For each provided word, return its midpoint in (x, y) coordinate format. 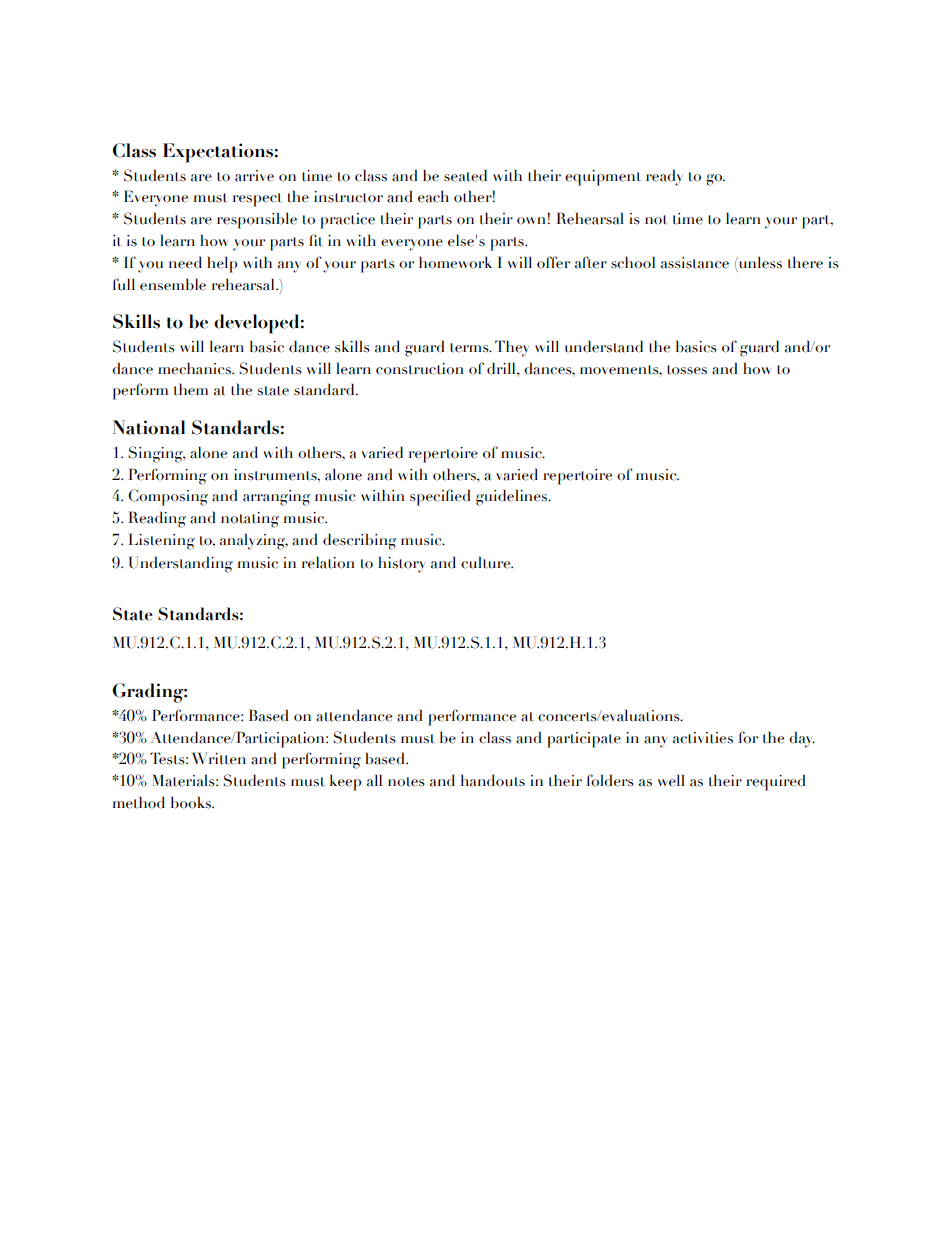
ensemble (173, 284)
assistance (695, 263)
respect (257, 200)
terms (470, 348)
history (401, 564)
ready (664, 177)
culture (487, 562)
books (192, 802)
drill (502, 368)
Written (219, 758)
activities (703, 738)
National (149, 427)
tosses (687, 370)
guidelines (513, 497)
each (433, 196)
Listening (161, 541)
